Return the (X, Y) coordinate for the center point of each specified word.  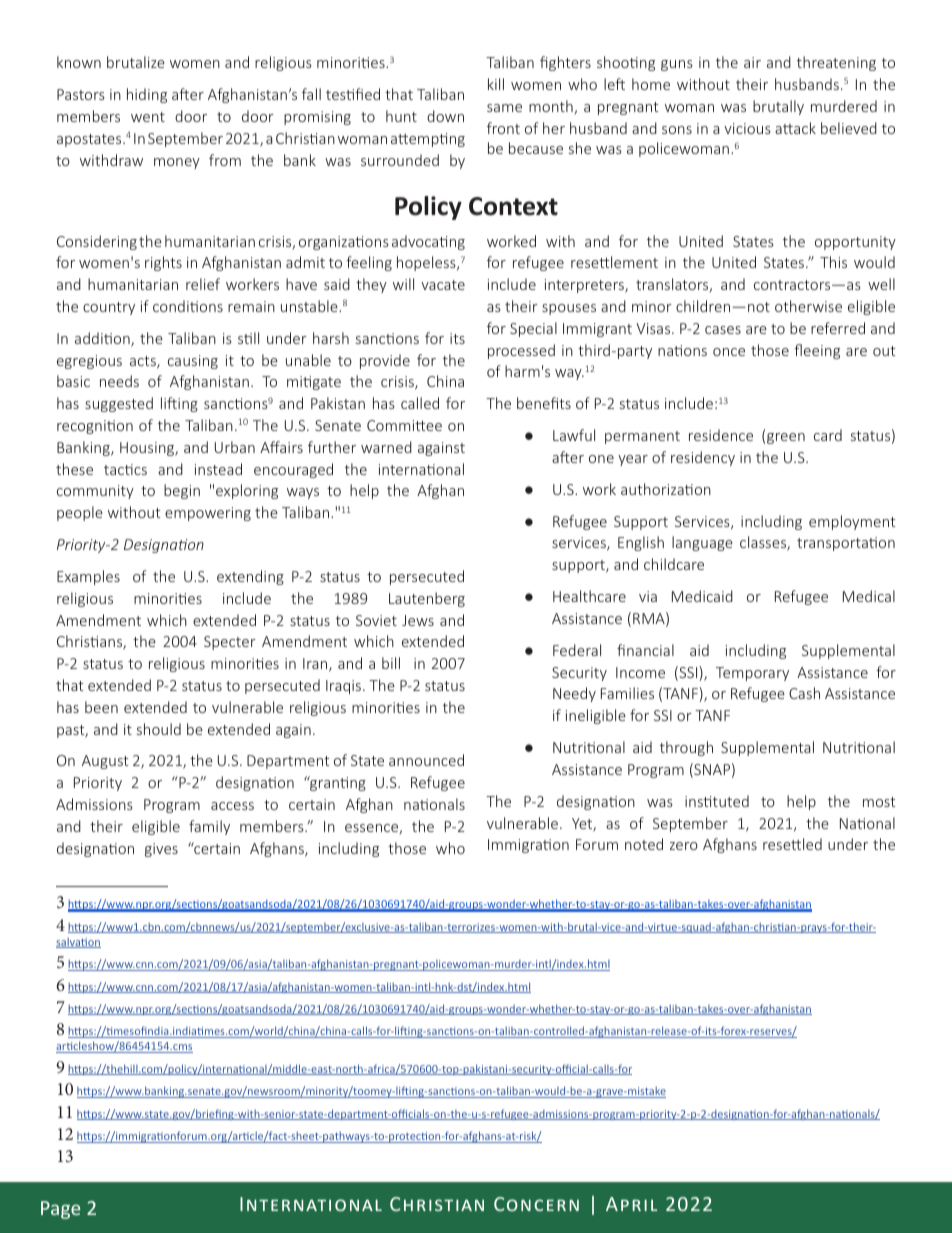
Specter (230, 643)
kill (496, 84)
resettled (792, 844)
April (631, 1204)
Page (60, 1210)
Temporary (752, 674)
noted (644, 844)
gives (161, 850)
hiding (147, 95)
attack (795, 128)
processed (521, 351)
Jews (418, 620)
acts (144, 362)
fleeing (817, 351)
